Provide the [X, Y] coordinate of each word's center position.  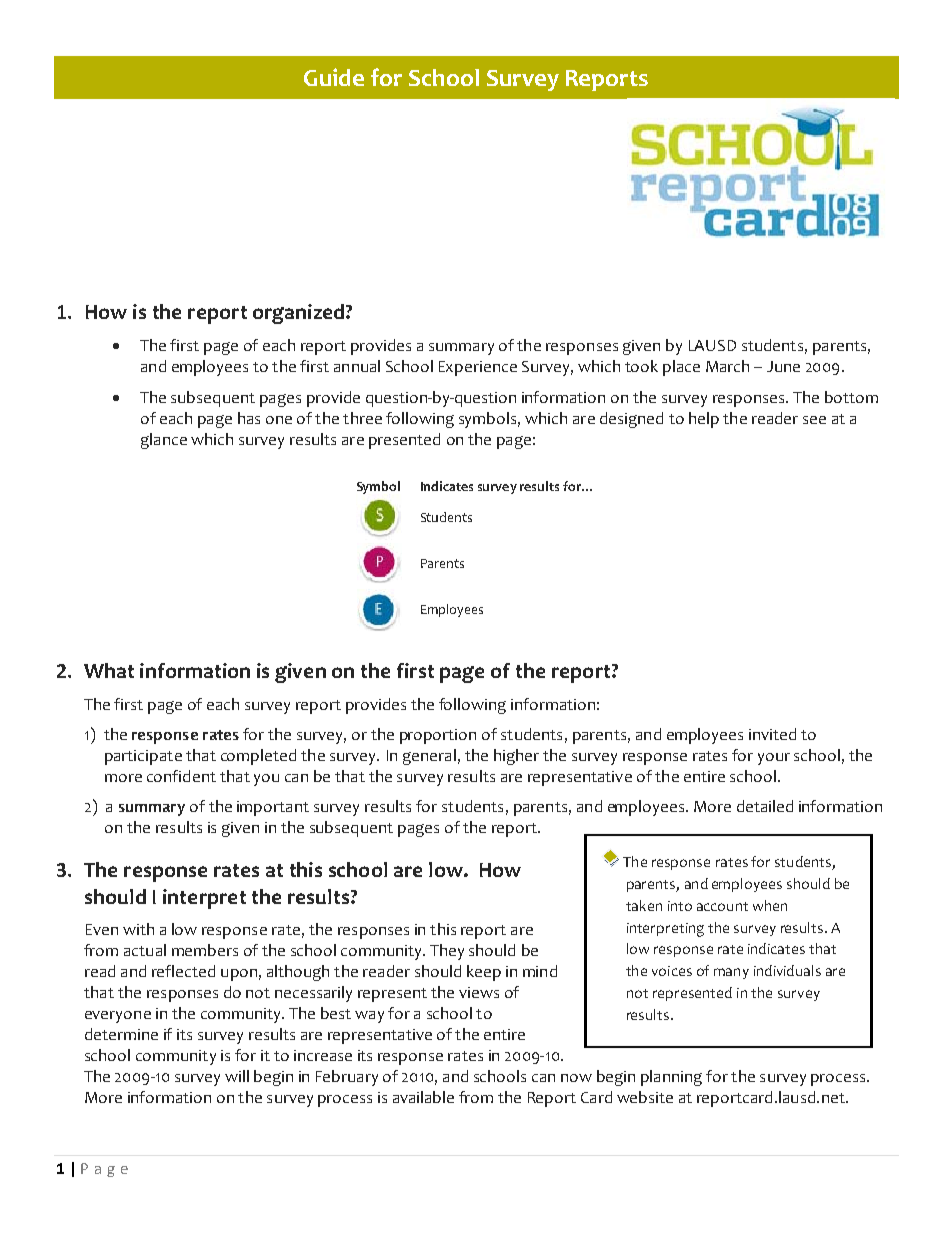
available [423, 1097]
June [783, 366]
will [237, 1076]
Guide [334, 77]
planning [671, 1078]
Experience [478, 368]
